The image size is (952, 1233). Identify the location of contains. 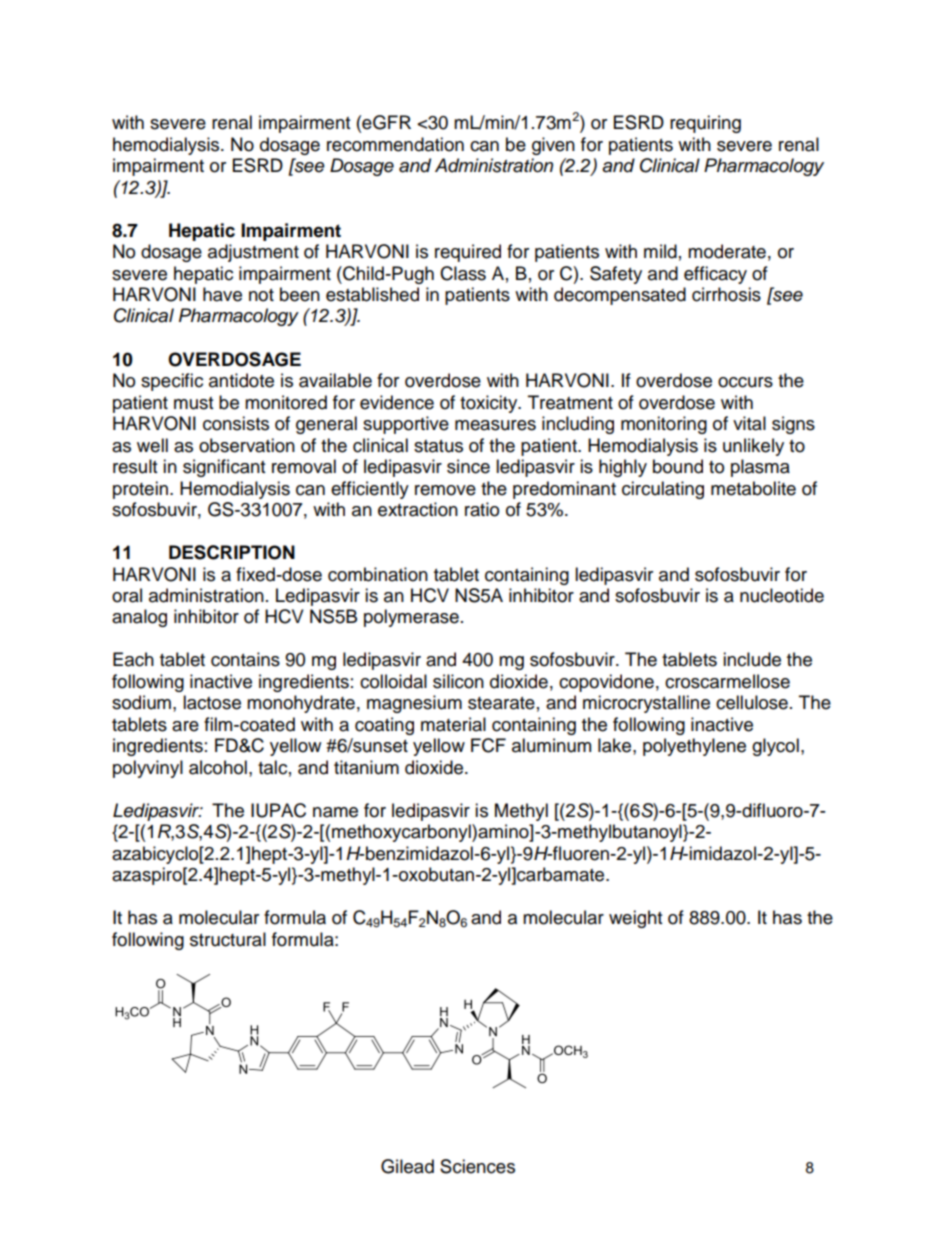
(245, 659).
